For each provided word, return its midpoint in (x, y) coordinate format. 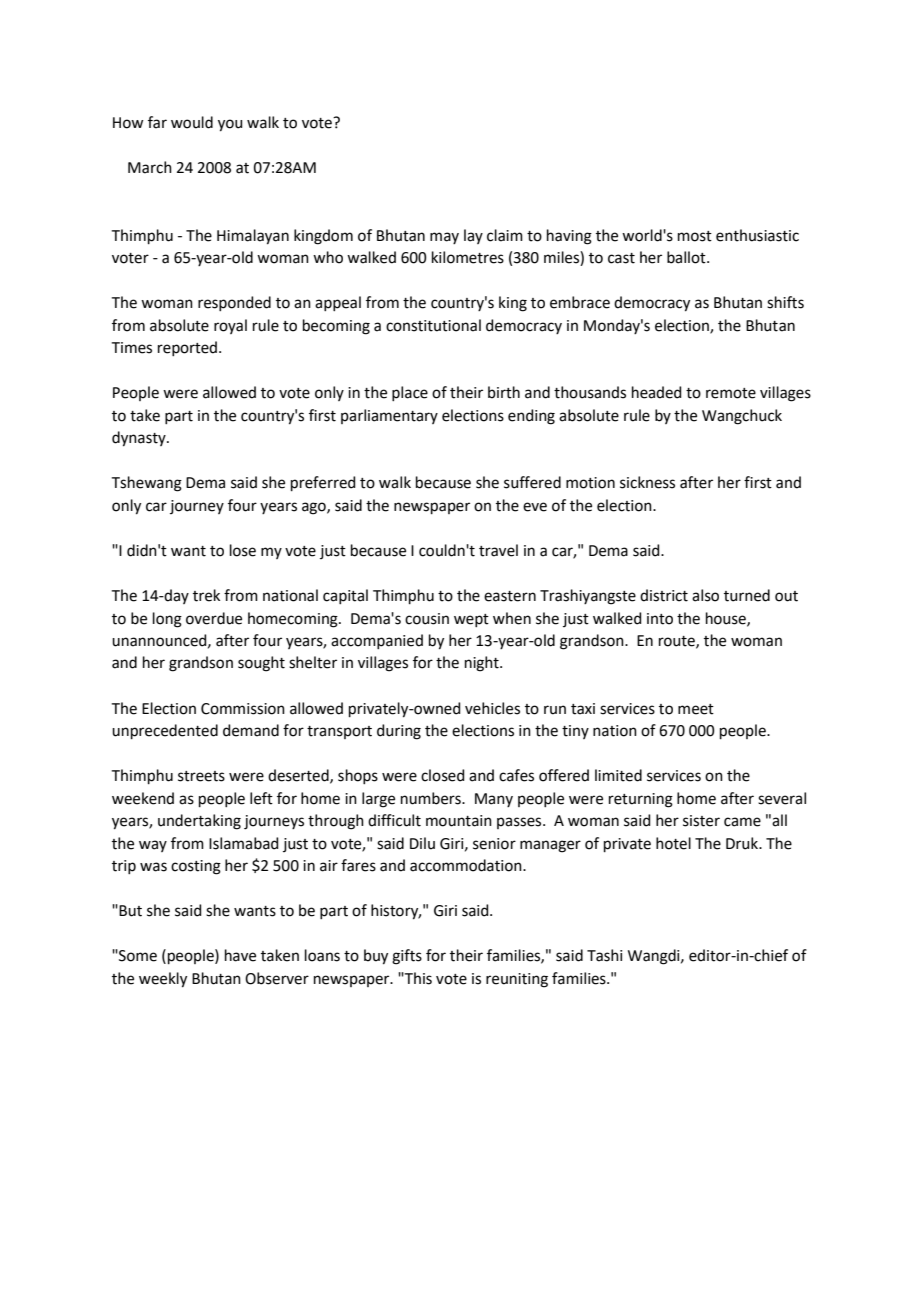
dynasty (140, 439)
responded (234, 303)
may (444, 238)
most (695, 236)
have (240, 955)
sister (701, 821)
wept (471, 620)
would (192, 122)
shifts (785, 302)
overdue (214, 618)
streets (201, 776)
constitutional (433, 325)
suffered (532, 482)
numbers (432, 798)
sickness (647, 482)
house (727, 619)
